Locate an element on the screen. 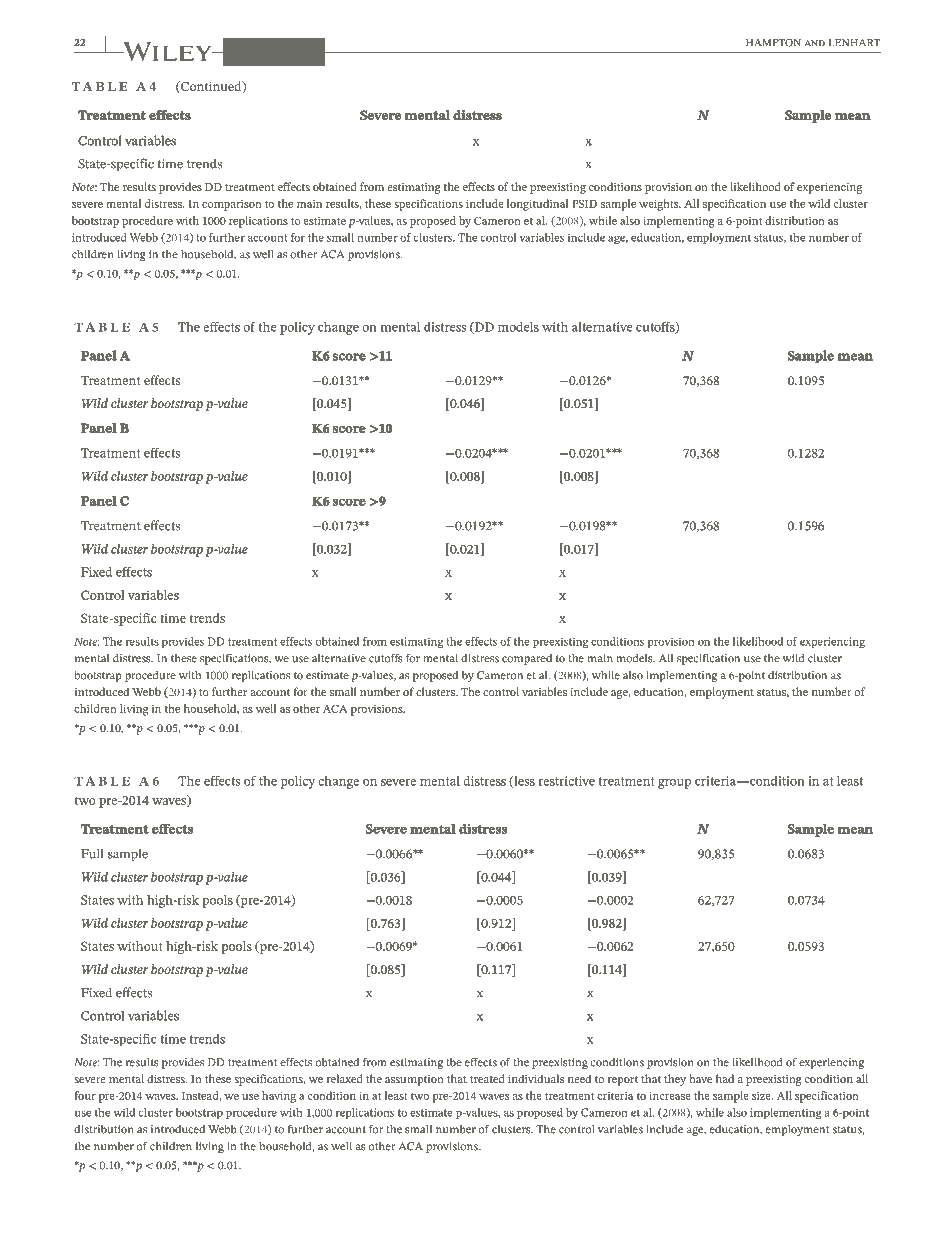 The image size is (952, 1251). longitudinal is located at coordinates (538, 205).
